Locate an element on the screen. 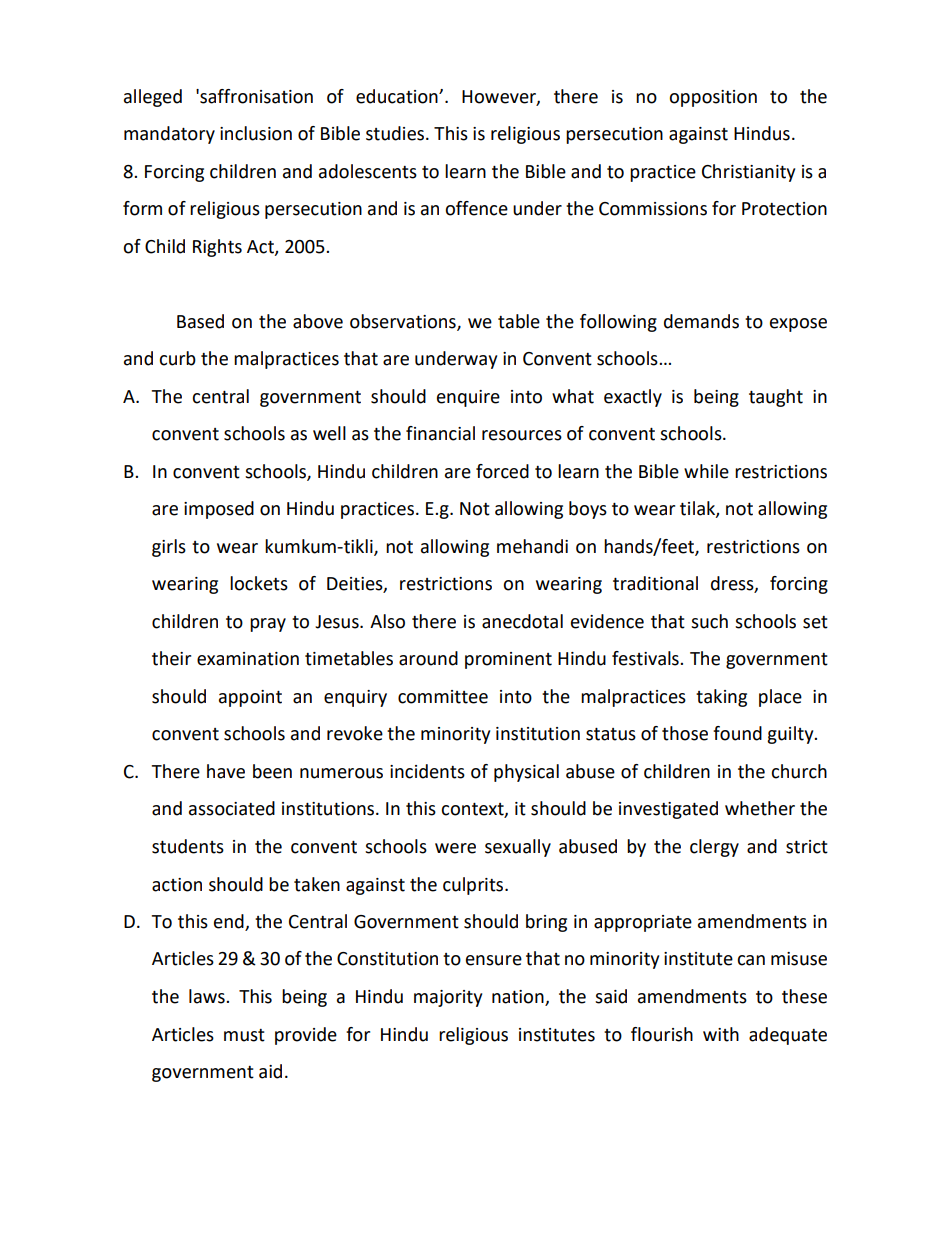 This screenshot has width=952, height=1233. with is located at coordinates (721, 1034).
